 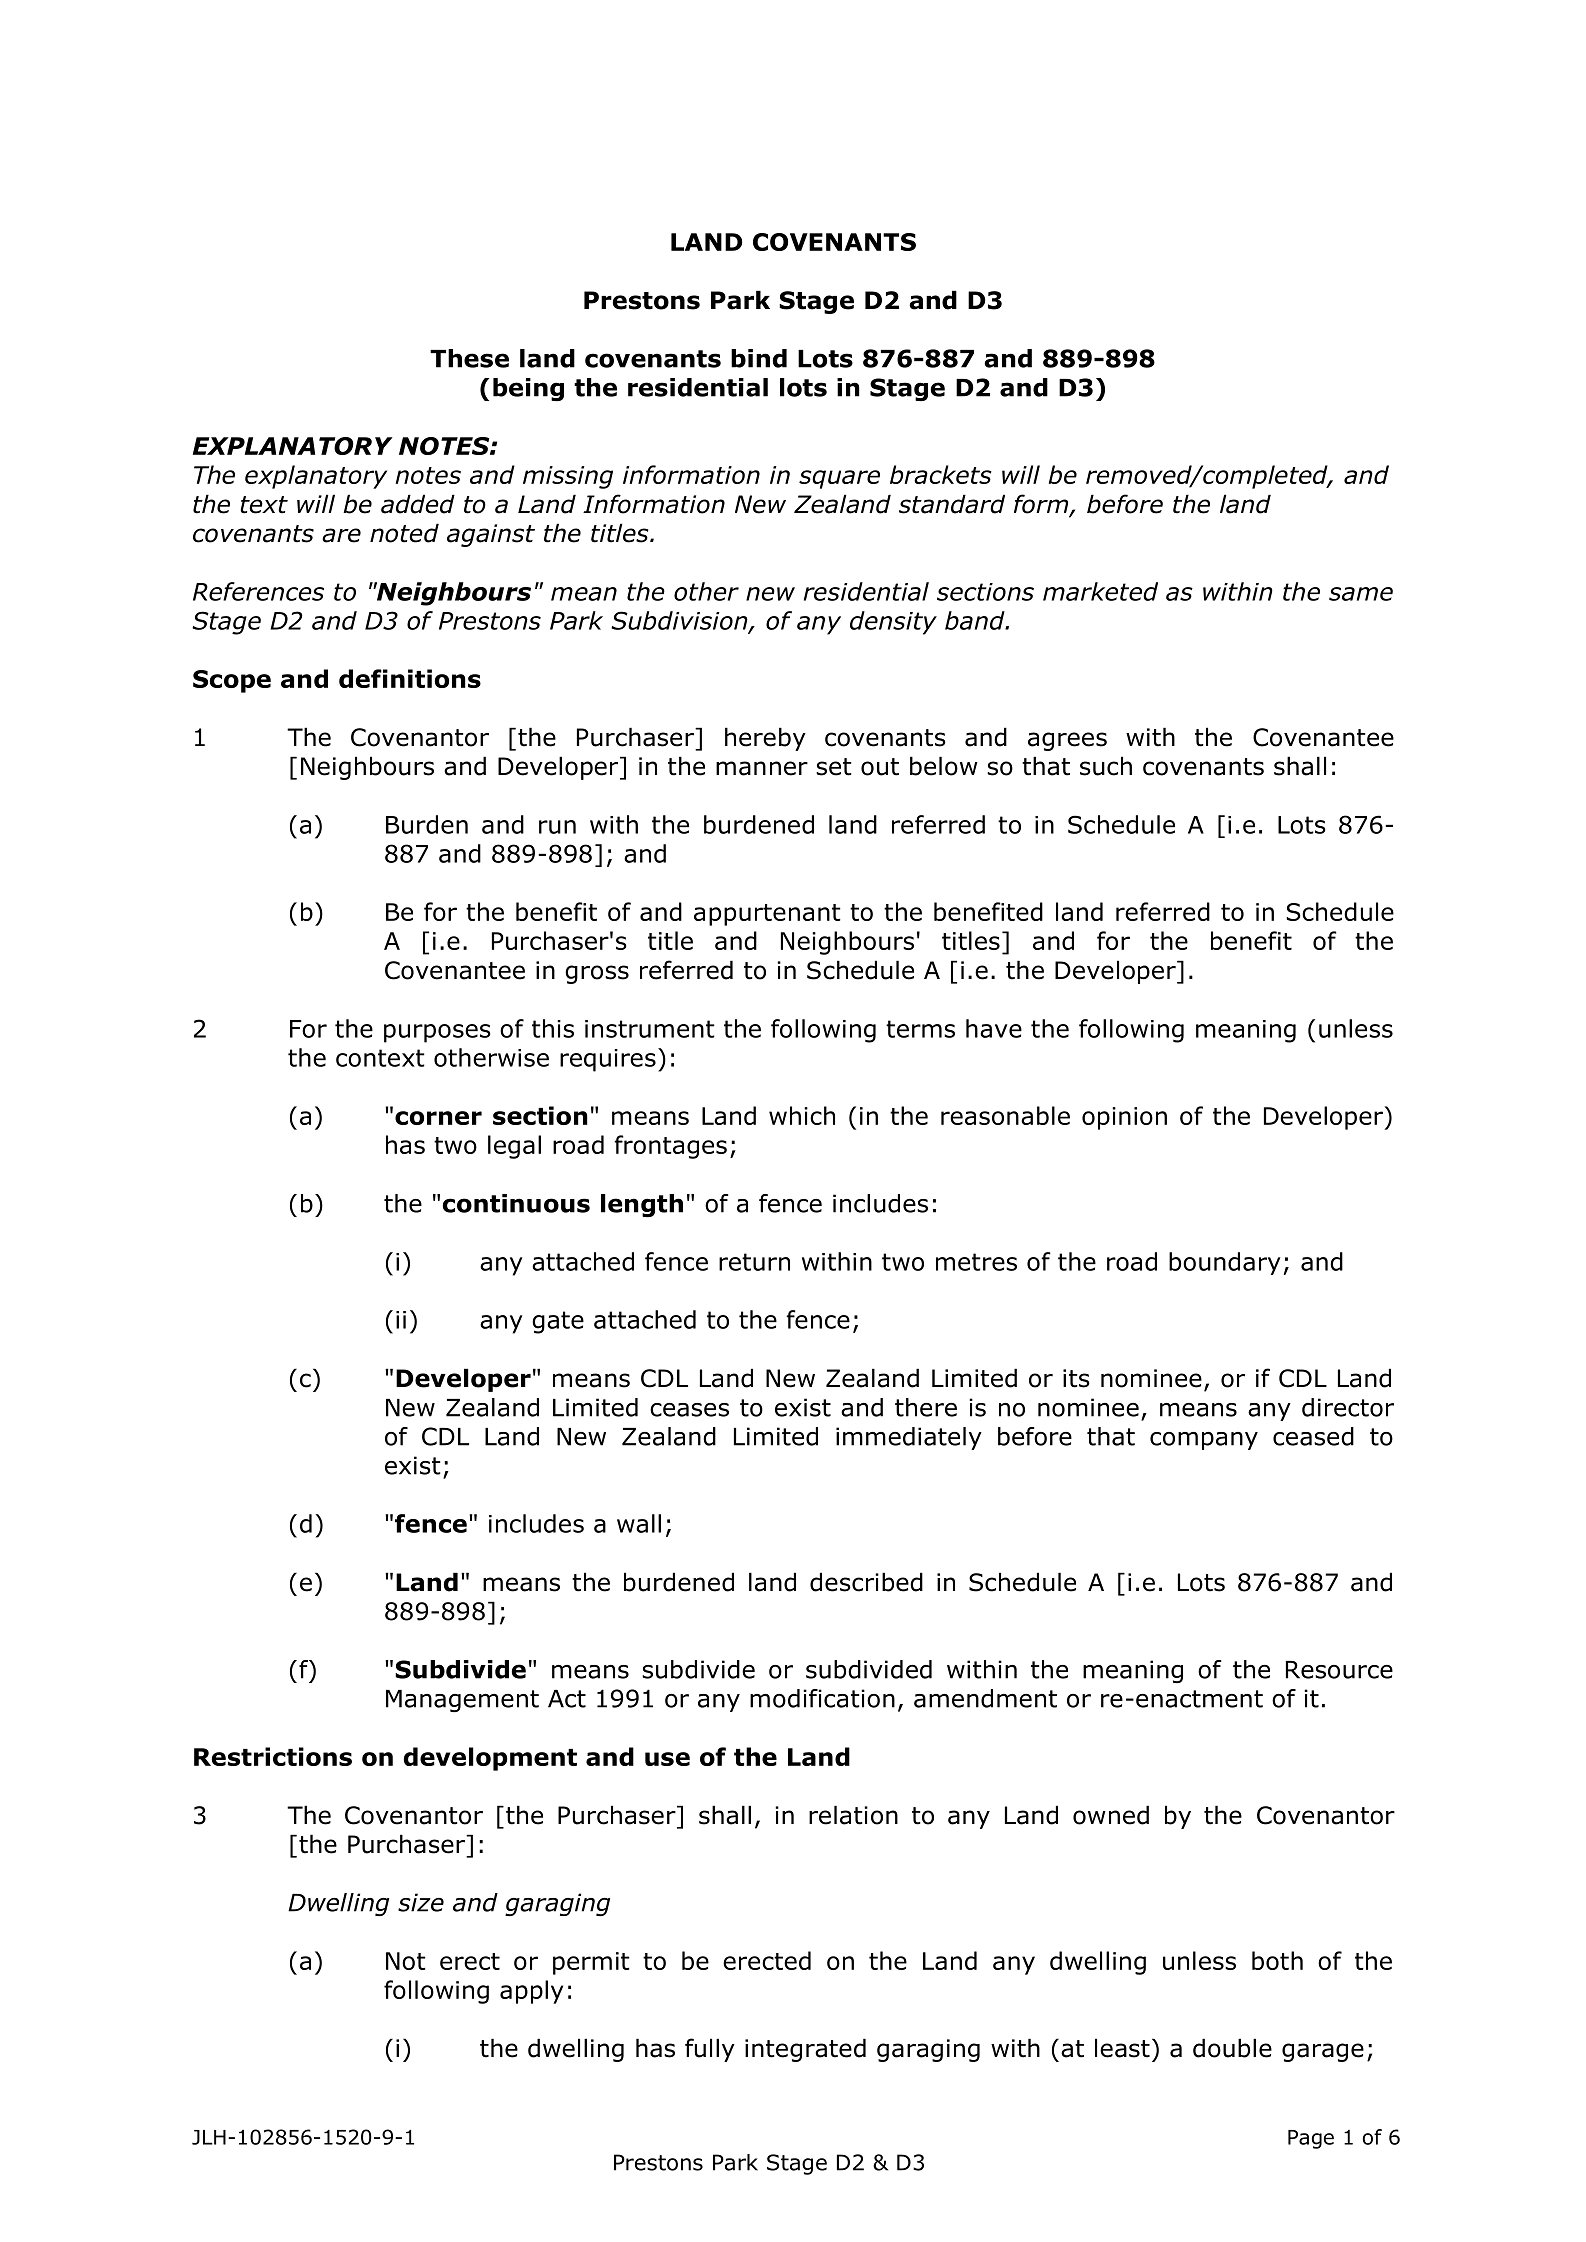 What do you see at coordinates (759, 358) in the screenshot?
I see `bind` at bounding box center [759, 358].
